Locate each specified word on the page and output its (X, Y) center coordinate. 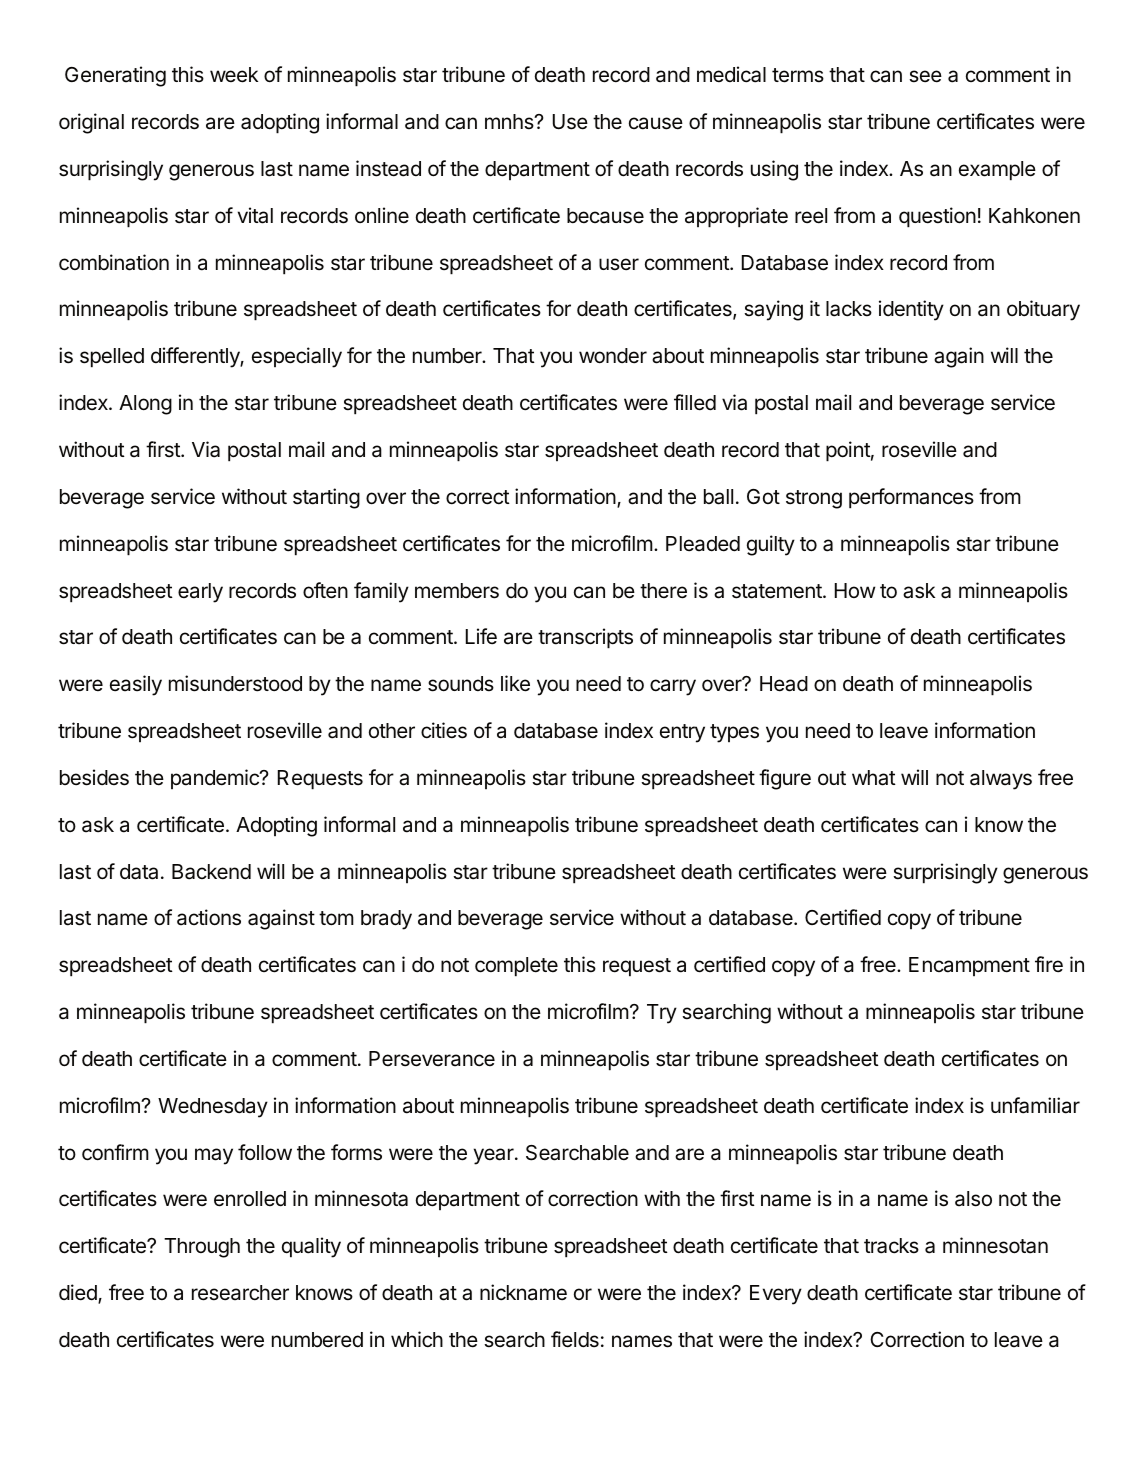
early (200, 593)
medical (731, 74)
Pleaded (703, 544)
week (234, 75)
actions (209, 917)
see (925, 76)
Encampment (969, 966)
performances (911, 498)
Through (202, 1248)
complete (516, 967)
